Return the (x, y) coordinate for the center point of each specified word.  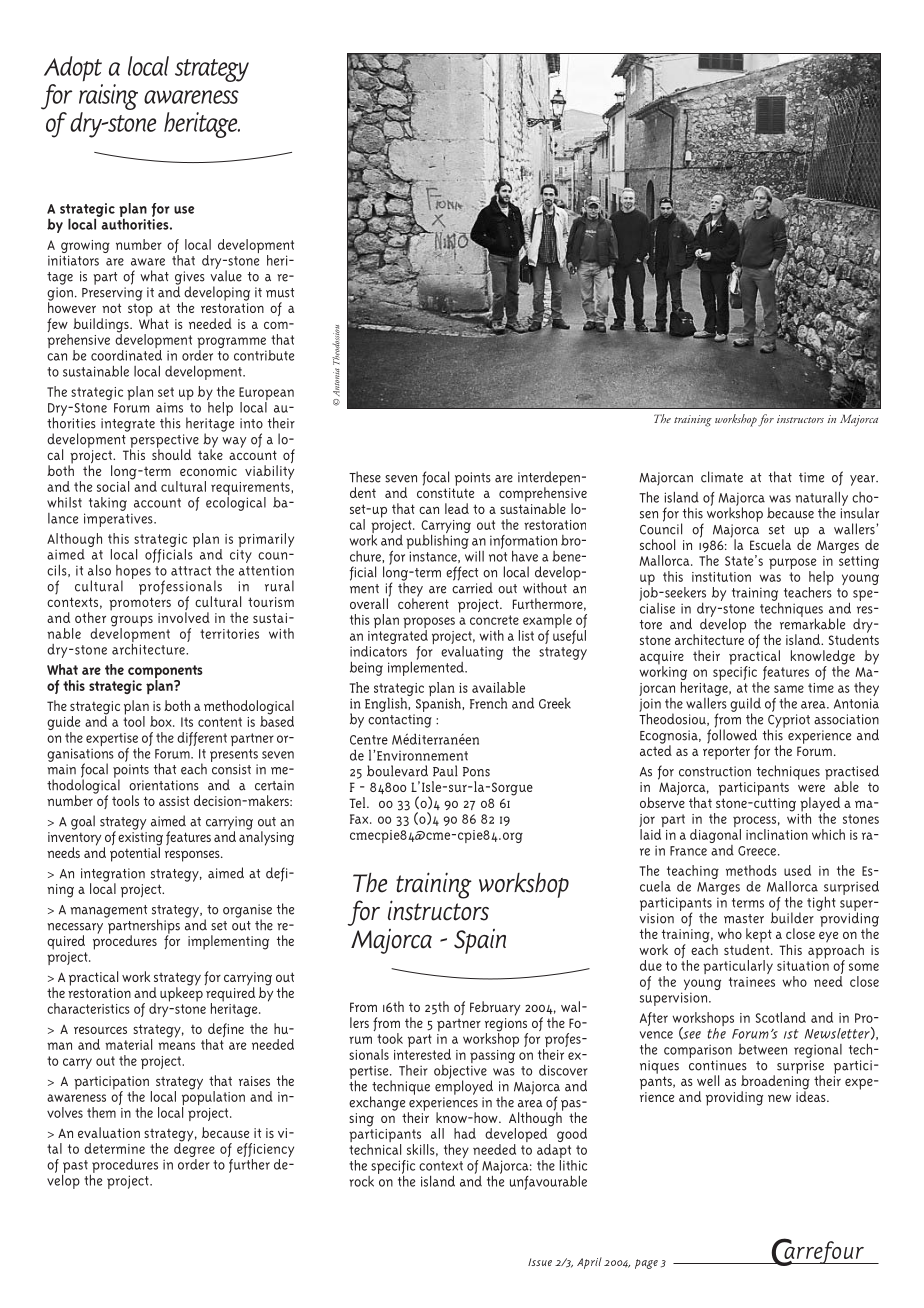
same (789, 689)
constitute (445, 493)
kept (759, 936)
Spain (480, 941)
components (165, 673)
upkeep (181, 993)
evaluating (472, 651)
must (280, 293)
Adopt (73, 68)
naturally (821, 500)
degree (194, 1150)
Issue (540, 1262)
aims (169, 407)
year (863, 480)
